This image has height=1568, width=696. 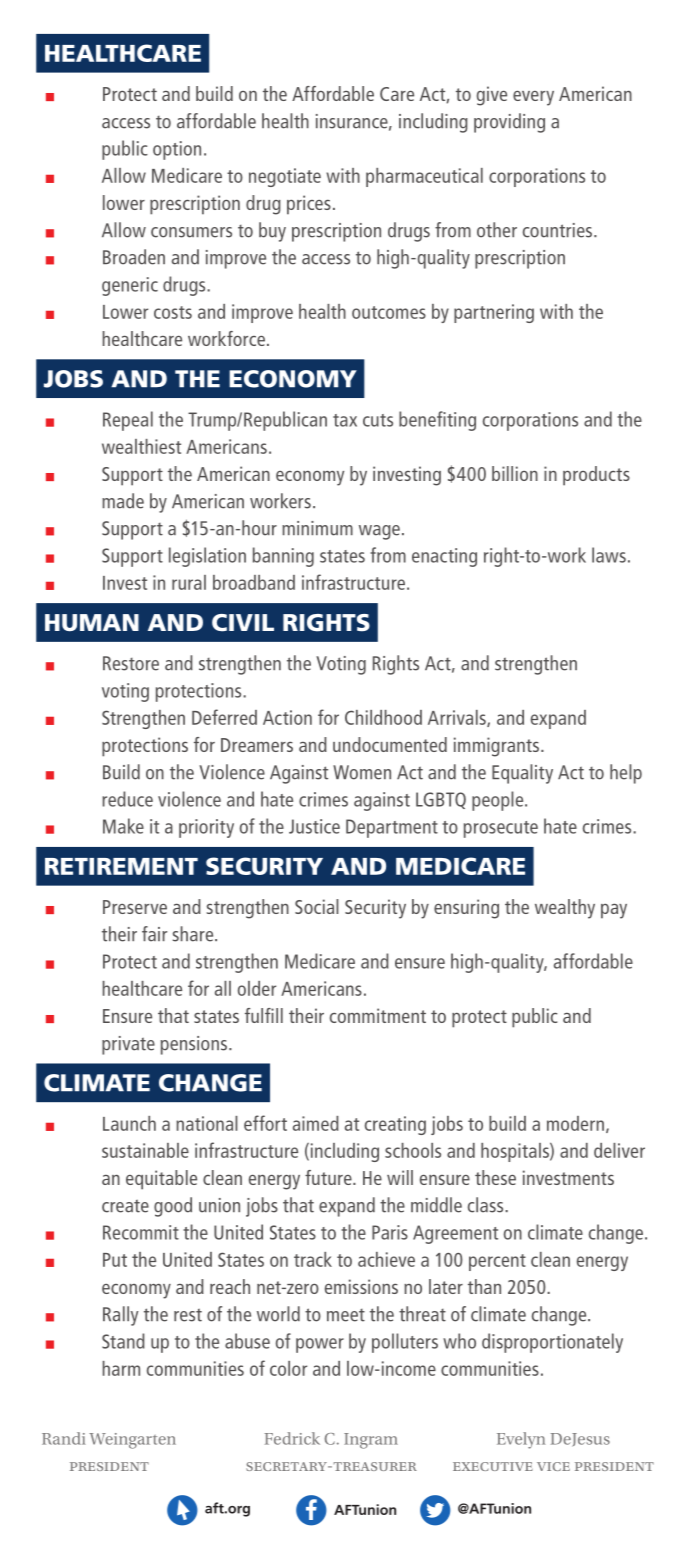 What do you see at coordinates (132, 1441) in the image?
I see `Weingarten` at bounding box center [132, 1441].
